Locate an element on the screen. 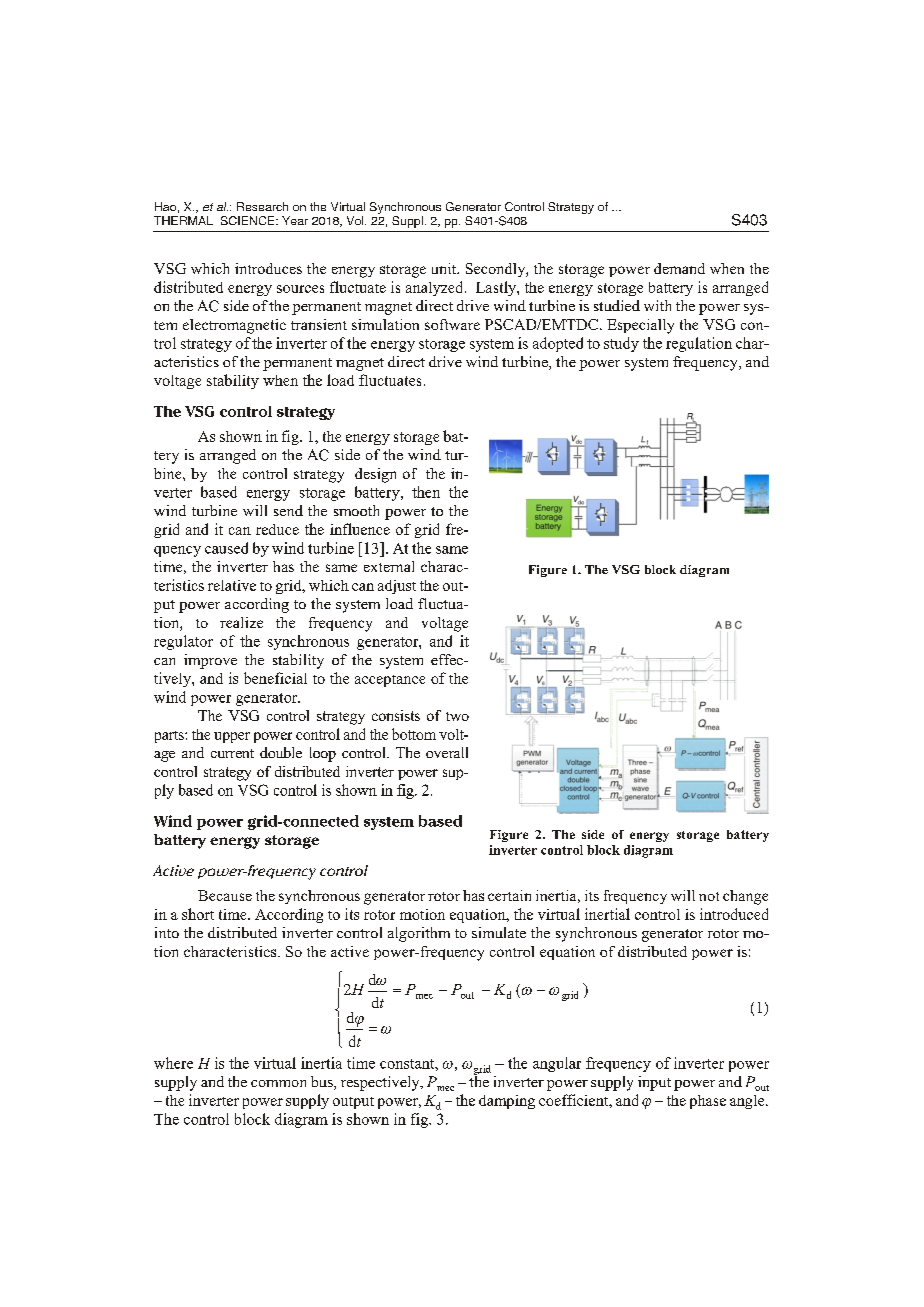  Generator is located at coordinates (473, 206).
